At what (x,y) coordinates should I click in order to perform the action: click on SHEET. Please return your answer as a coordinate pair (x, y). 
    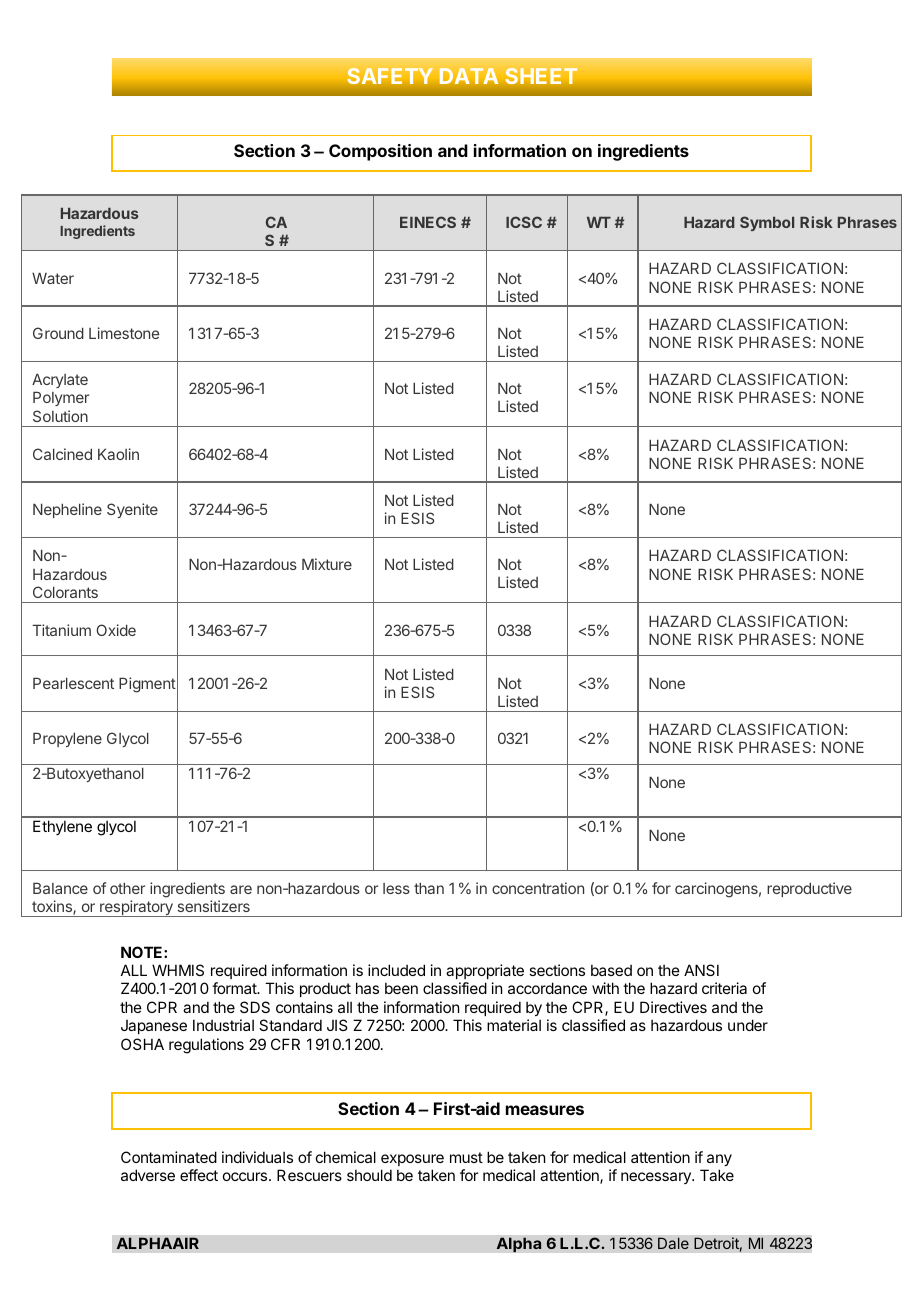
    Looking at the image, I should click on (541, 76).
